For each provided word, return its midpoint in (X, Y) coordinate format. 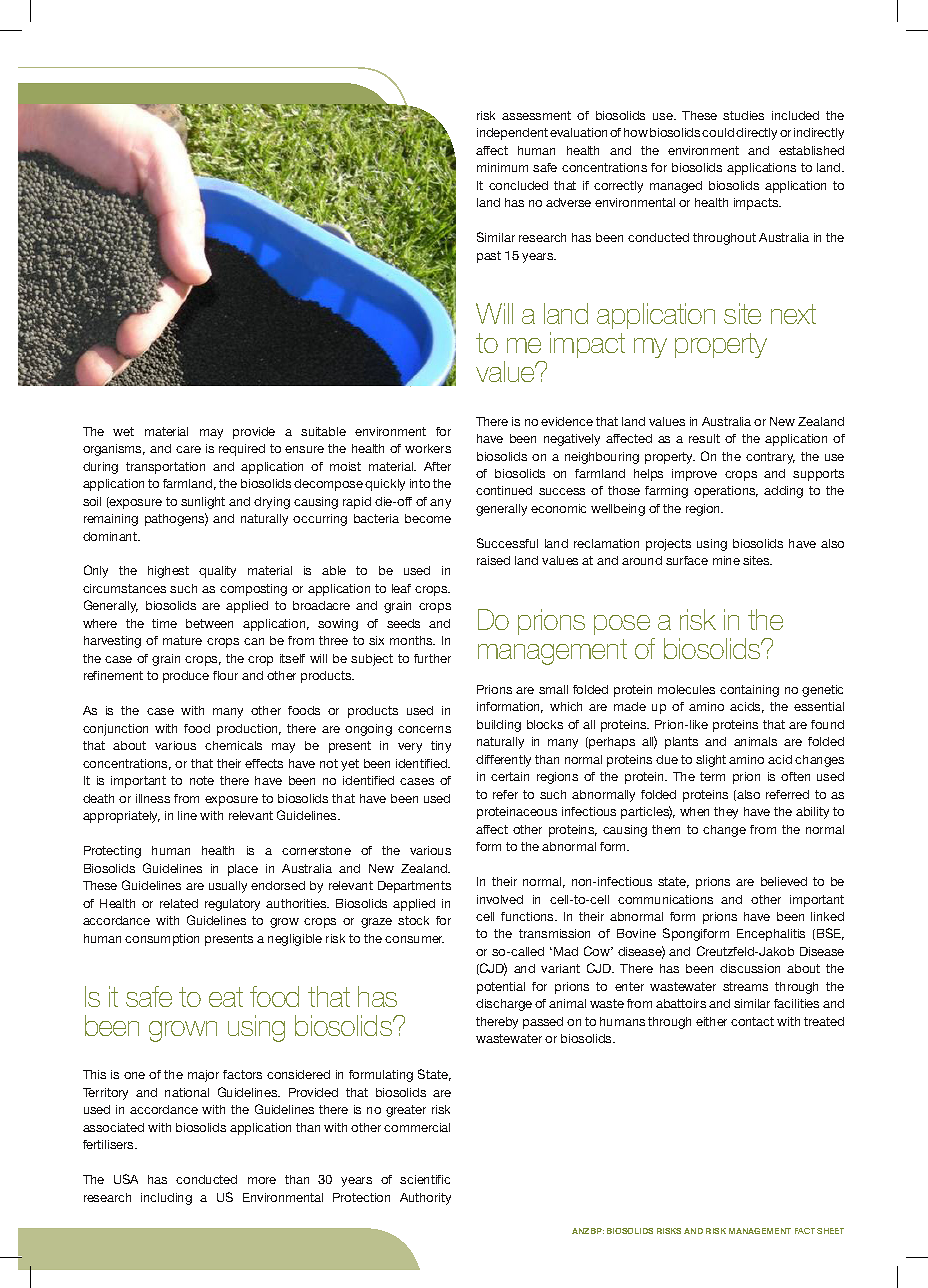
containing (749, 691)
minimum (502, 167)
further (432, 658)
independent (512, 134)
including (166, 1199)
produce (186, 677)
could (718, 132)
